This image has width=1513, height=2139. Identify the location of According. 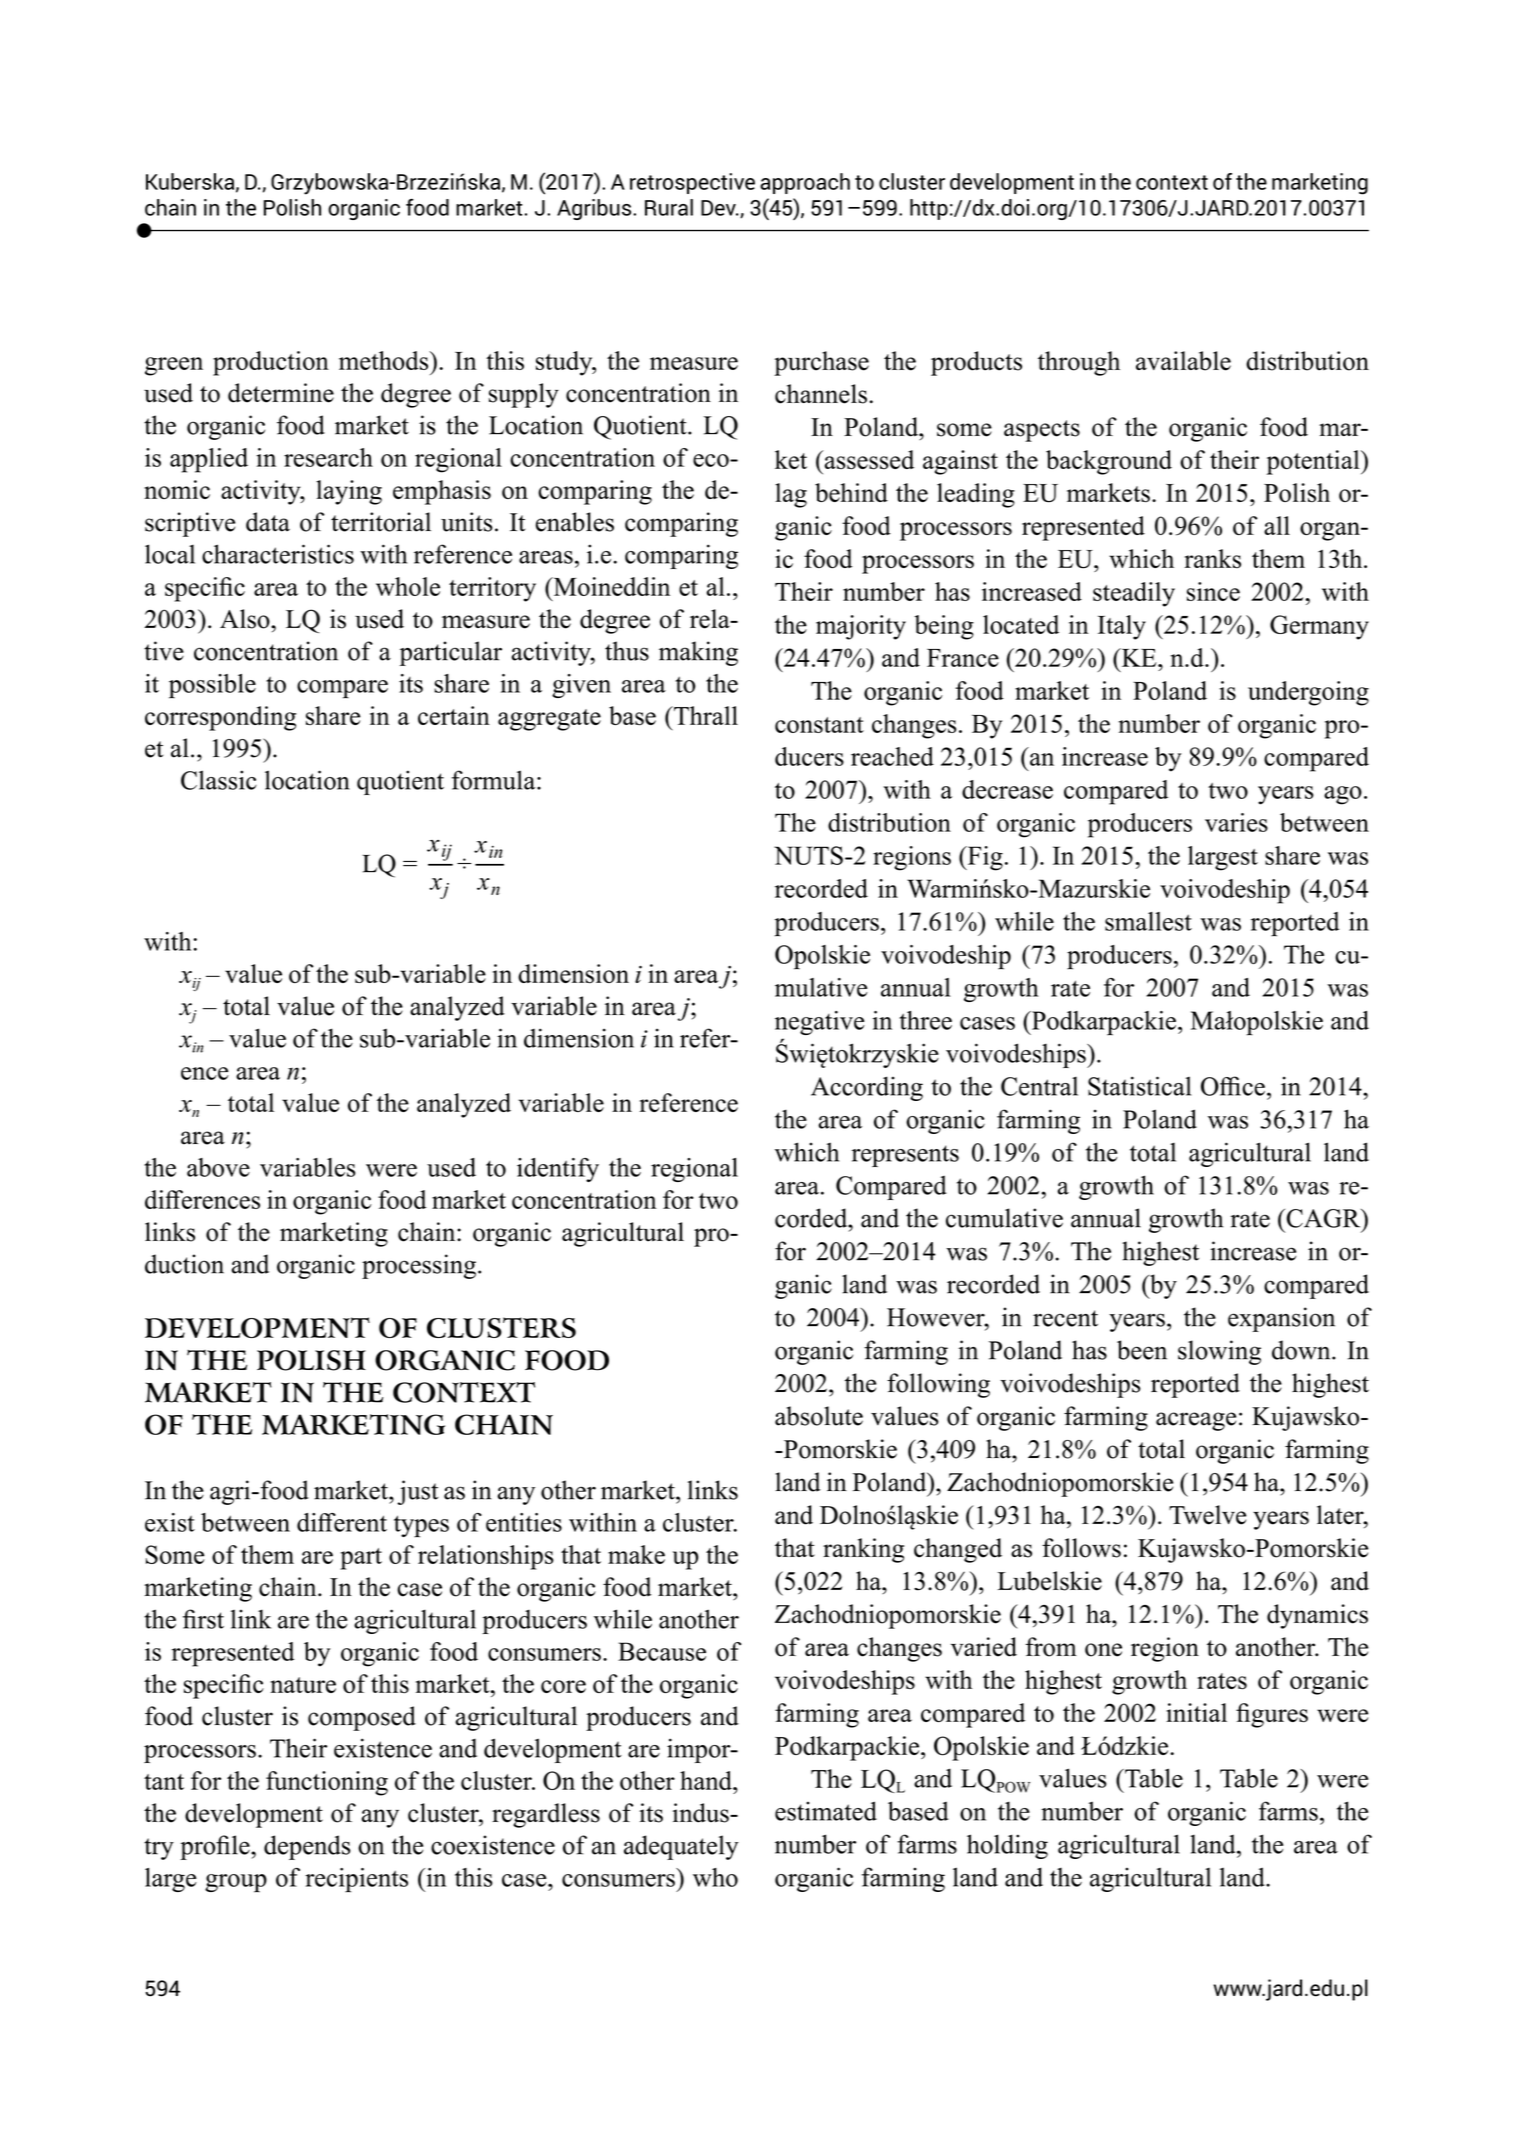
(867, 1088).
